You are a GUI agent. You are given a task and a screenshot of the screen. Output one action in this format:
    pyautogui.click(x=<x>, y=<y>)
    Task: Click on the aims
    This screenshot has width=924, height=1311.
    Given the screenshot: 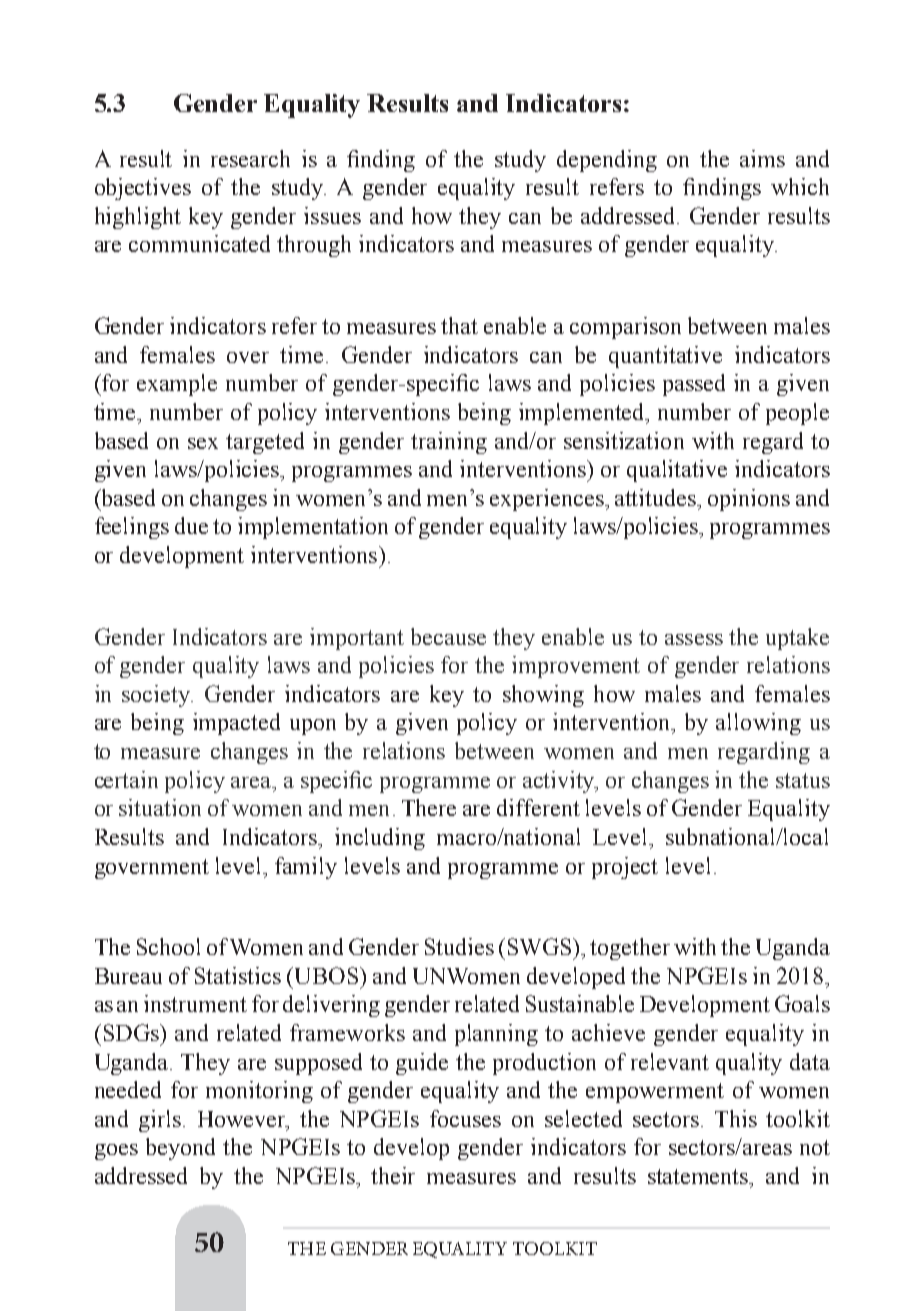 What is the action you would take?
    pyautogui.click(x=762, y=158)
